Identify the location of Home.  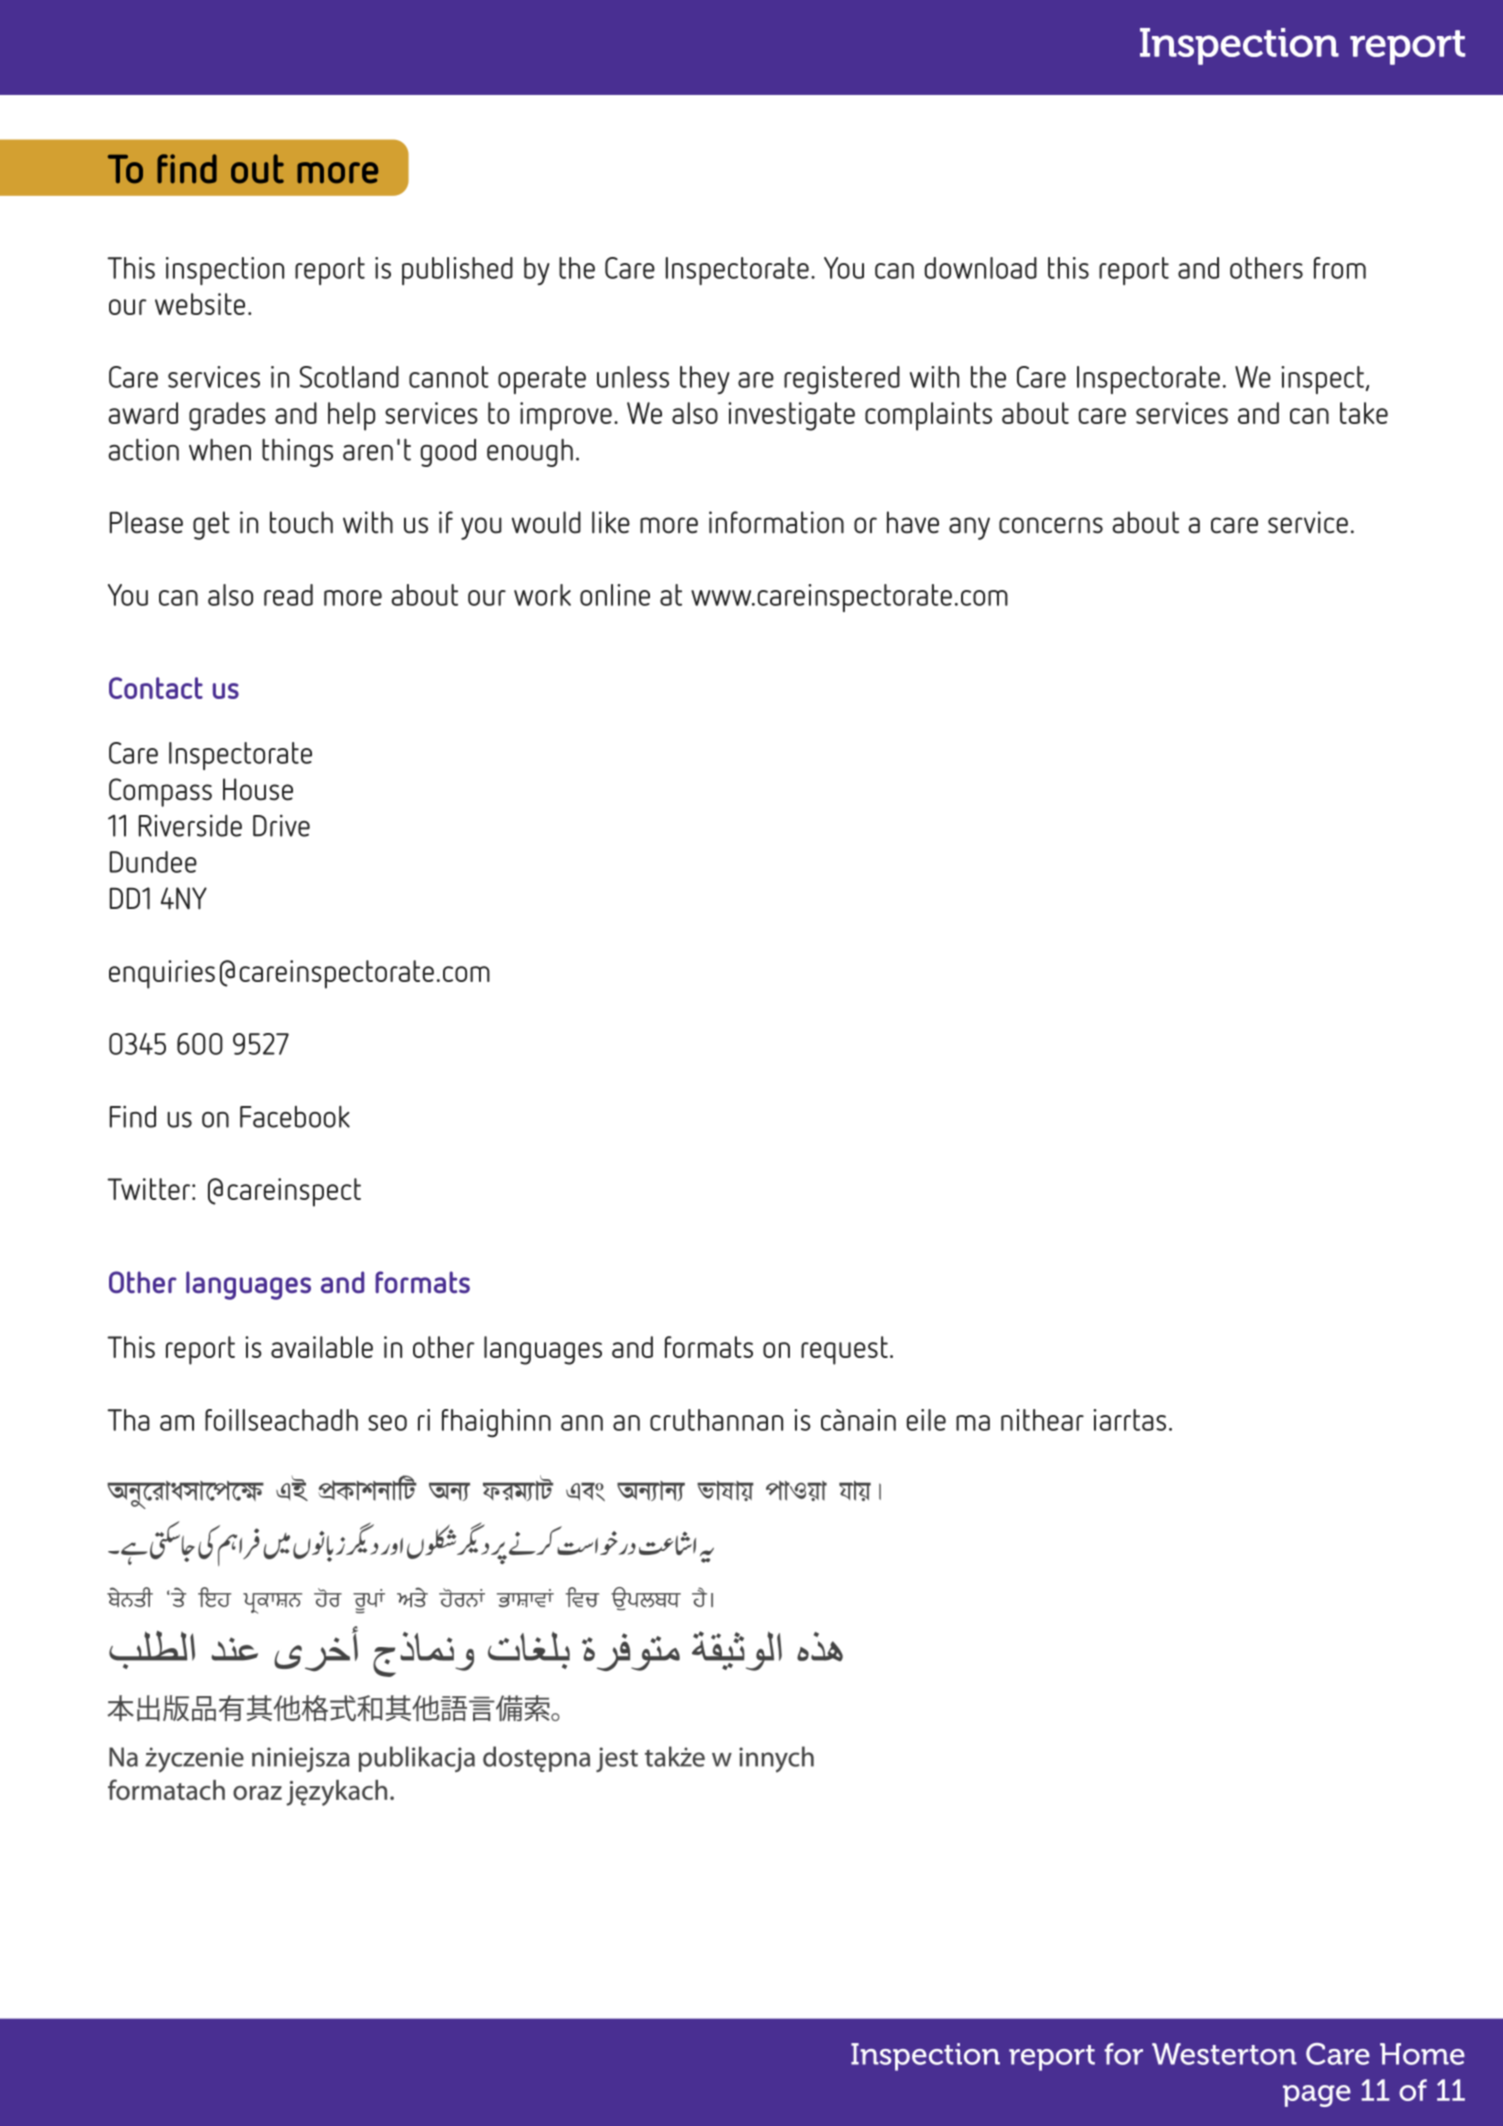
(1422, 2054).
